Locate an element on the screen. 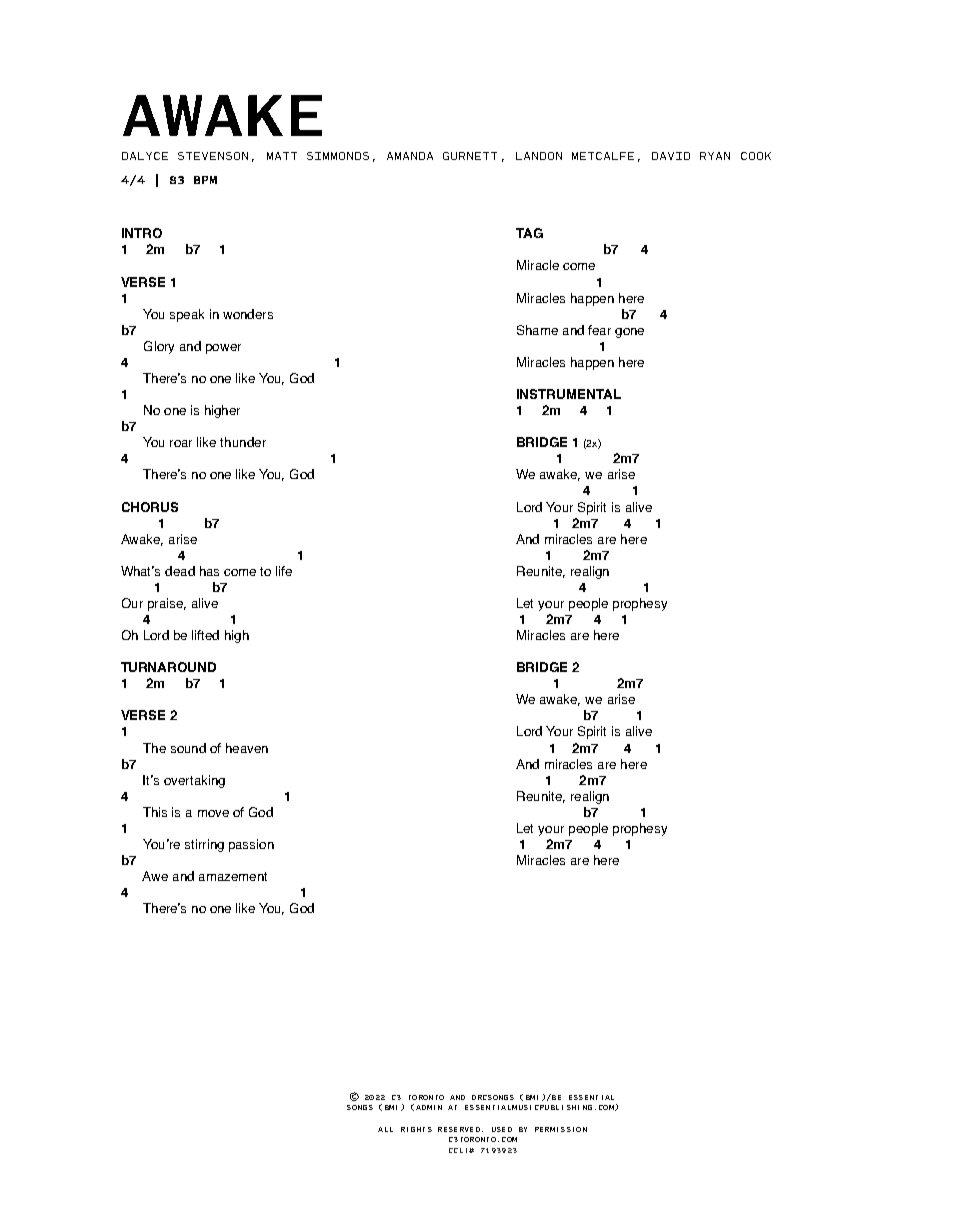 The image size is (964, 1232). INSTRUMENTAL is located at coordinates (569, 394).
